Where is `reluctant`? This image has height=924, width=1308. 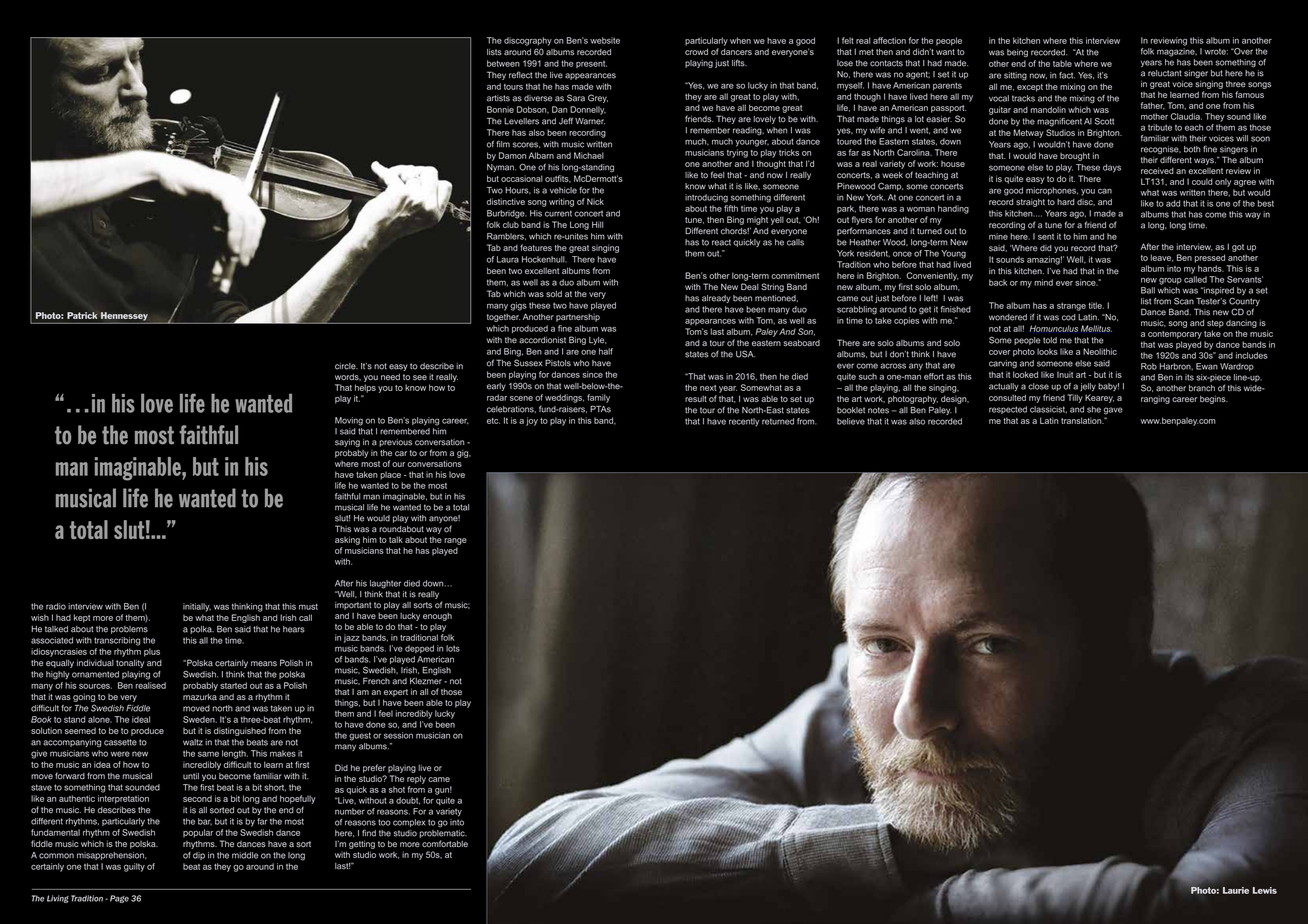
reluctant is located at coordinates (1165, 73).
